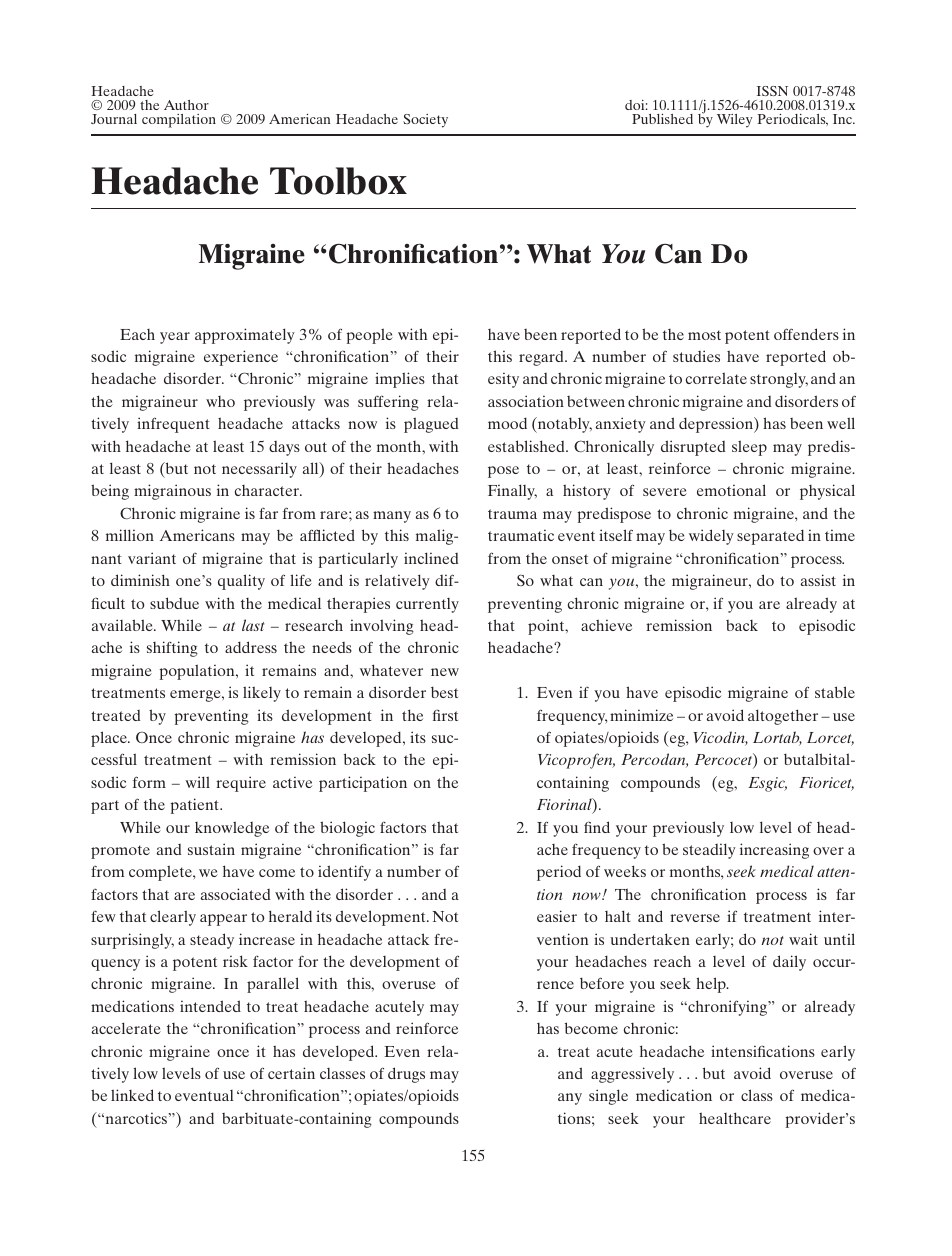 The width and height of the screenshot is (952, 1256). What do you see at coordinates (542, 358) in the screenshot?
I see `regard` at bounding box center [542, 358].
